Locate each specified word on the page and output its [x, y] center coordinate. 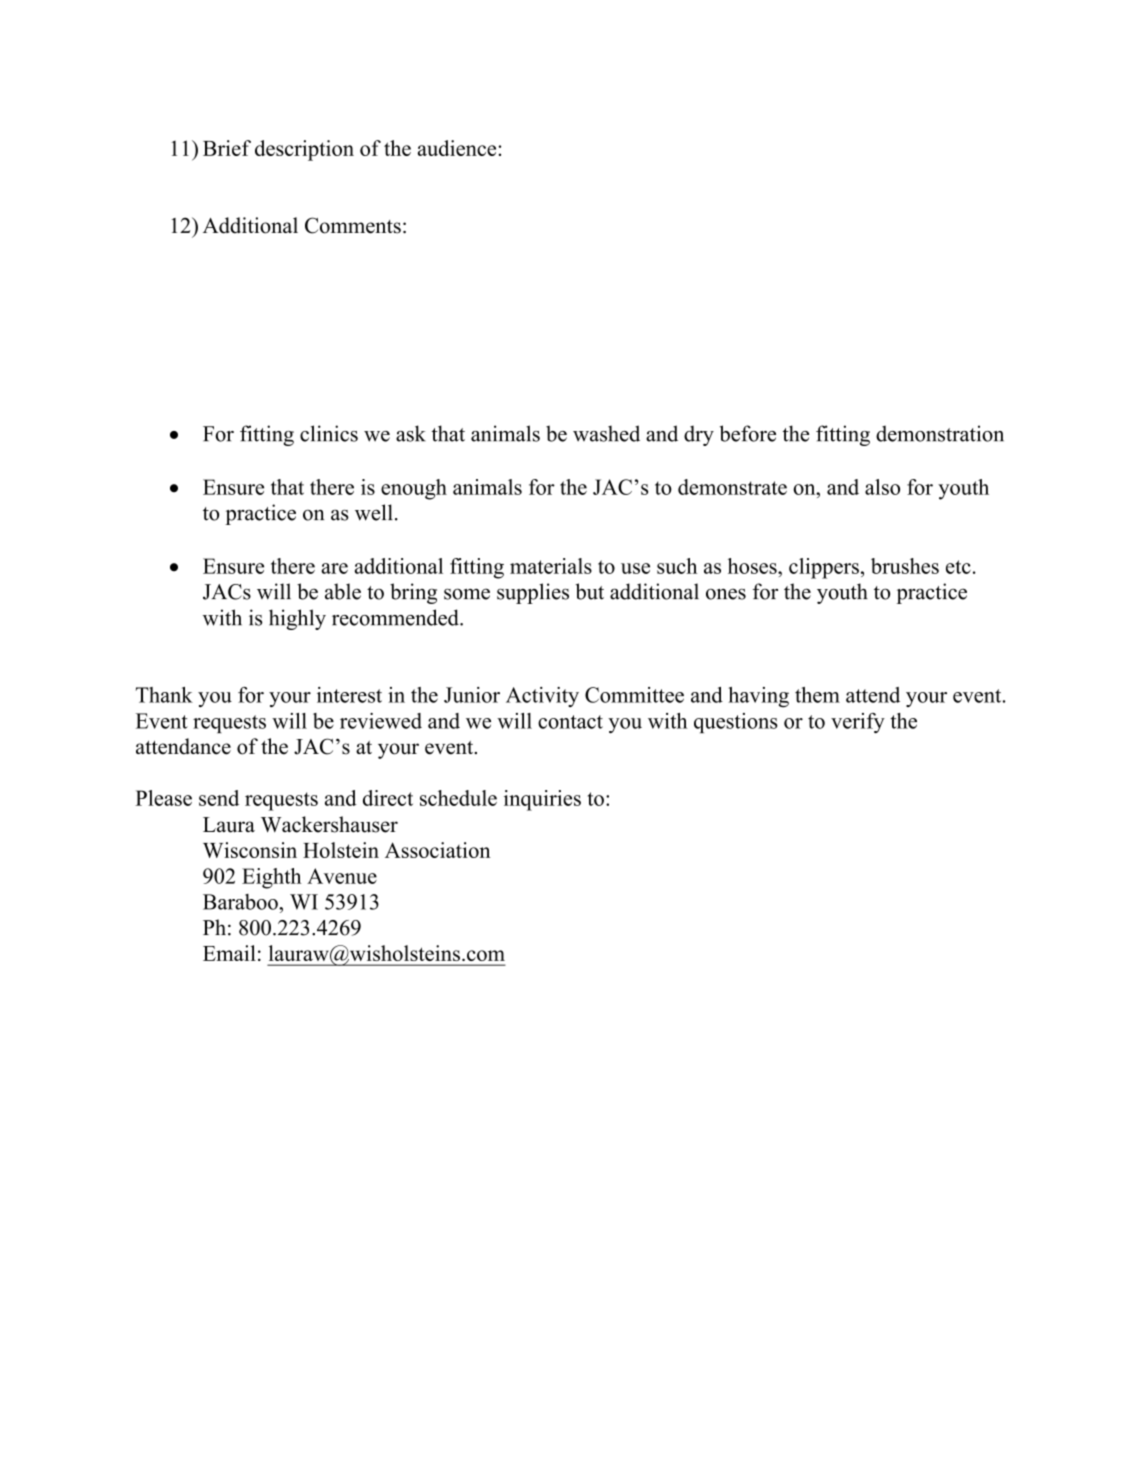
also [882, 487]
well [374, 512]
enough [414, 489]
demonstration [940, 433]
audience [458, 148]
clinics [329, 433]
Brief [227, 148]
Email [229, 953]
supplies [533, 593]
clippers [824, 568]
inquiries [542, 800]
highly [297, 619]
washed [606, 433]
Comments [353, 225]
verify [858, 723]
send [219, 798]
